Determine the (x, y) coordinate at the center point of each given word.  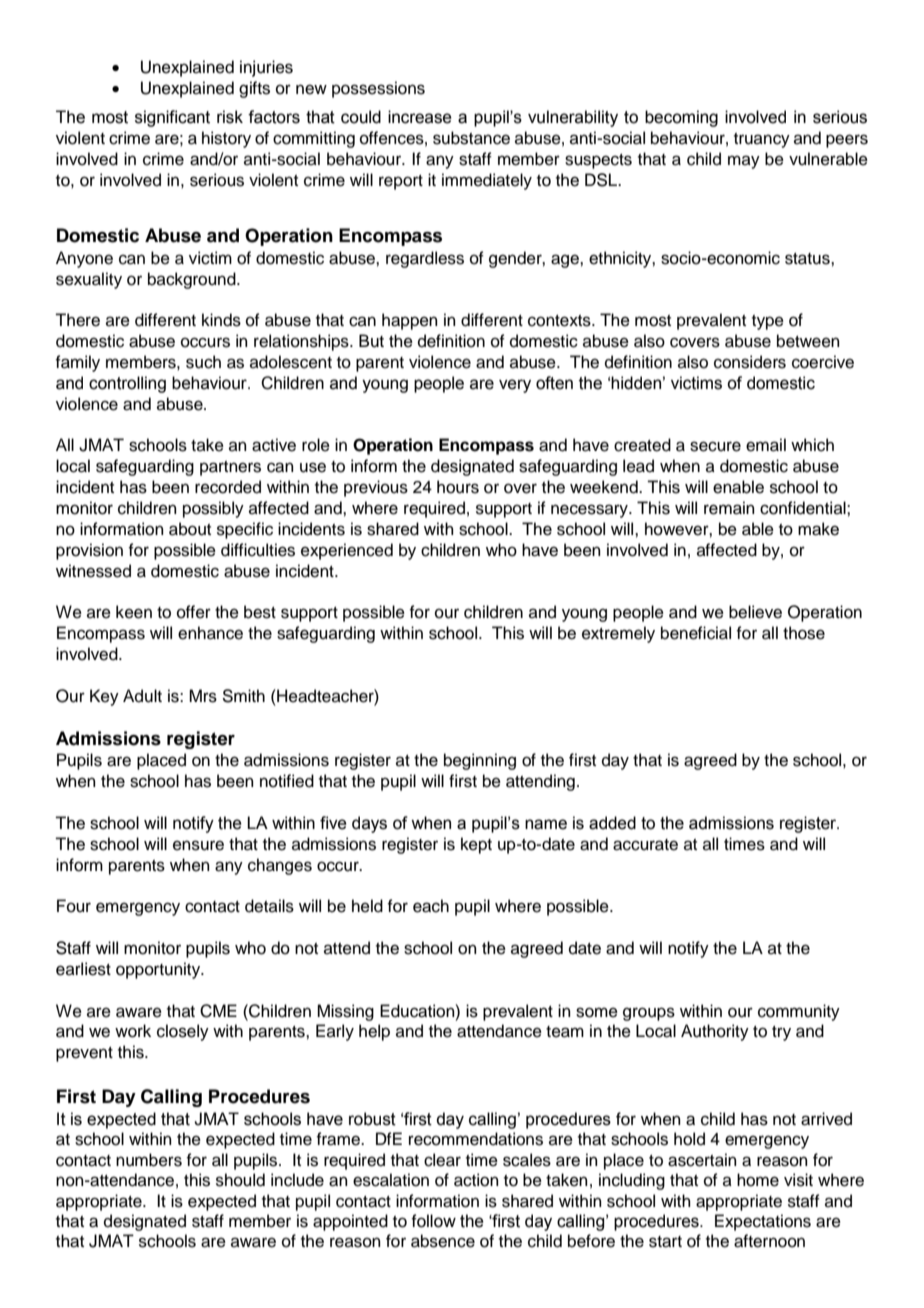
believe (755, 612)
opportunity (159, 970)
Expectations (763, 1222)
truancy (762, 140)
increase (420, 117)
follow (433, 1221)
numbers (149, 1160)
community (799, 1012)
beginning (480, 761)
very (515, 386)
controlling (127, 384)
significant (172, 118)
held (367, 906)
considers (750, 362)
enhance (210, 633)
